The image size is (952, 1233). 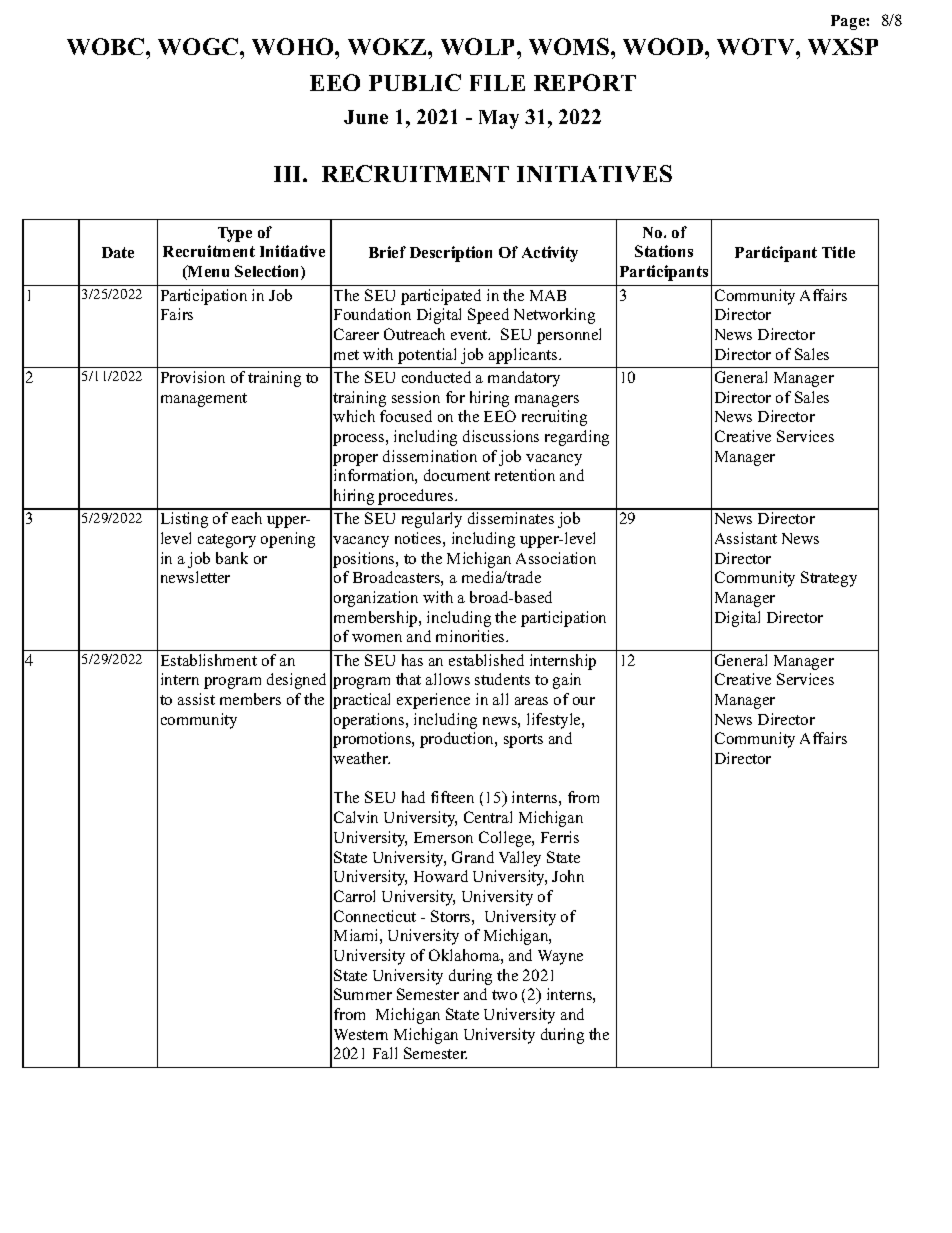 What do you see at coordinates (497, 83) in the screenshot?
I see `FILE` at bounding box center [497, 83].
